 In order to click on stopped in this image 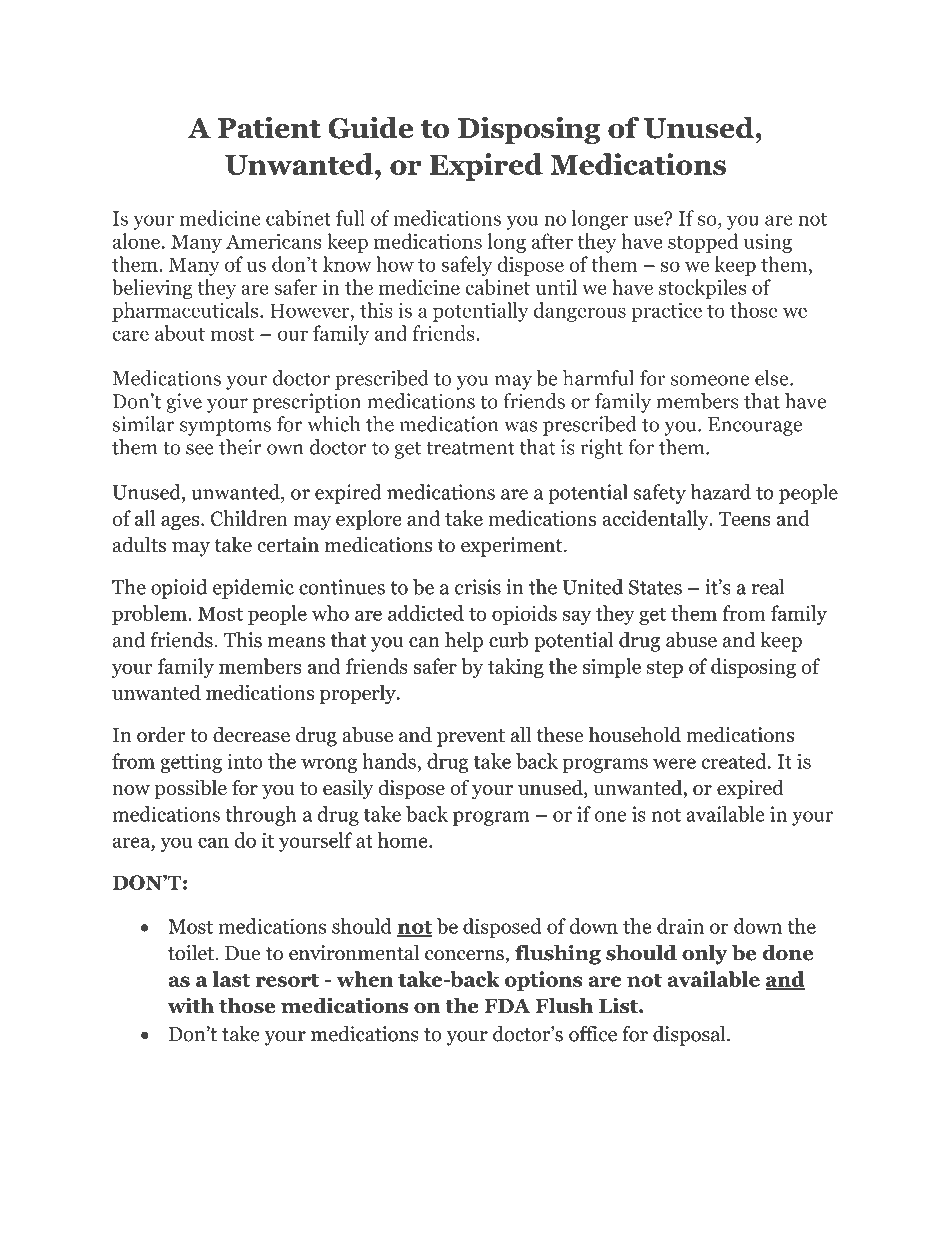, I will do `click(703, 243)`.
